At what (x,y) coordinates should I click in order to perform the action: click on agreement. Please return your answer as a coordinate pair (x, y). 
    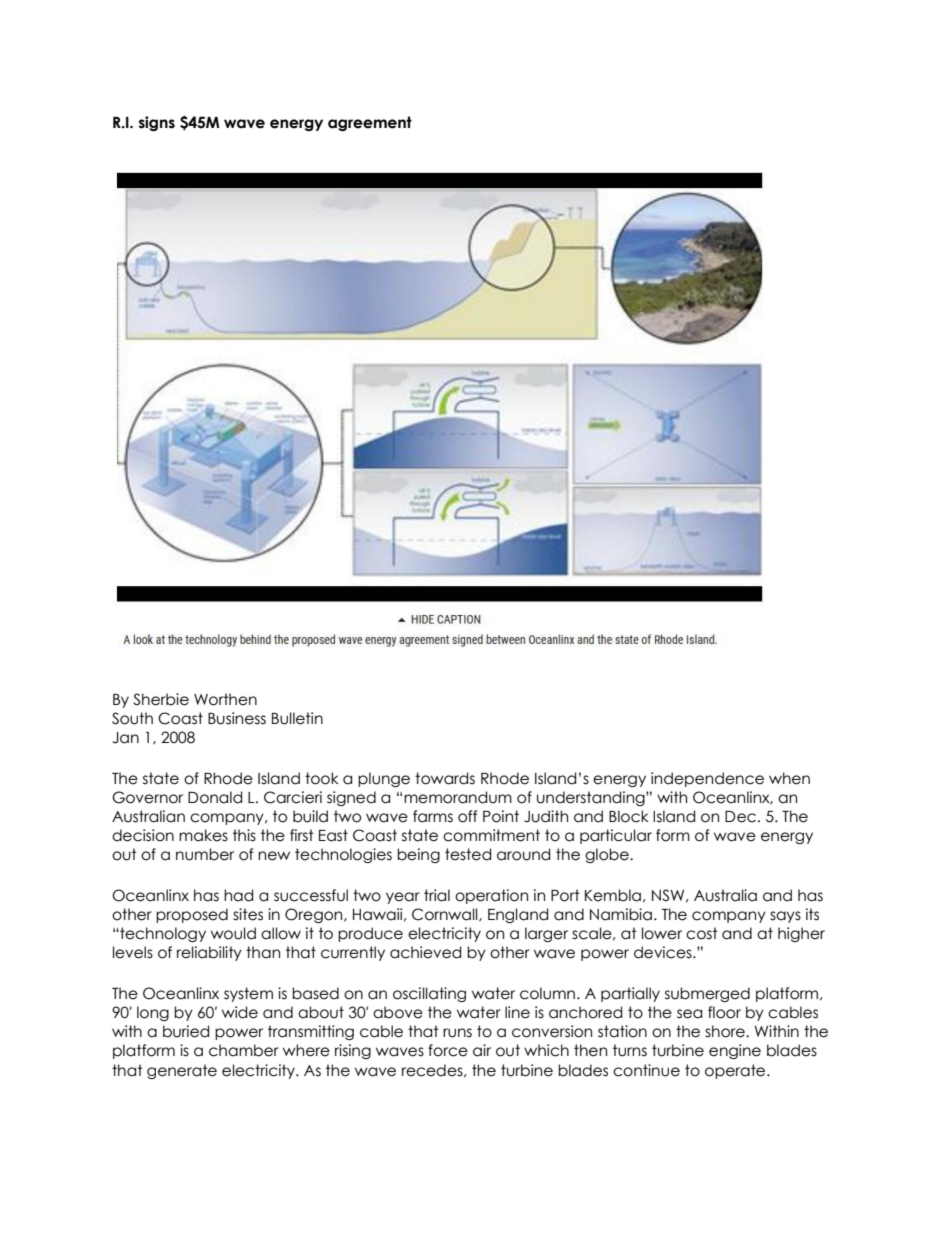
    Looking at the image, I should click on (370, 123).
